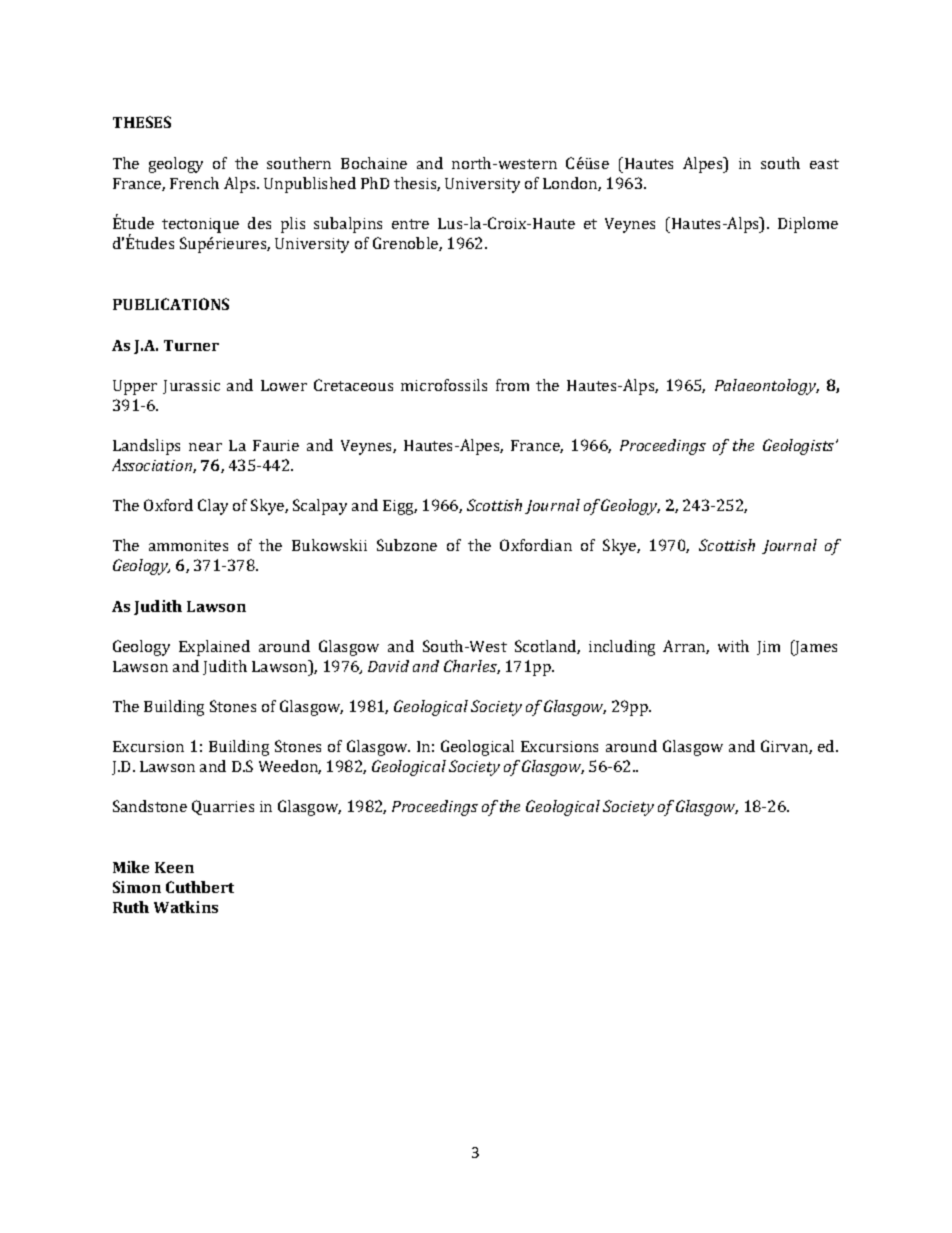 The height and width of the screenshot is (1233, 952). Describe the element at coordinates (733, 646) in the screenshot. I see `with` at that location.
